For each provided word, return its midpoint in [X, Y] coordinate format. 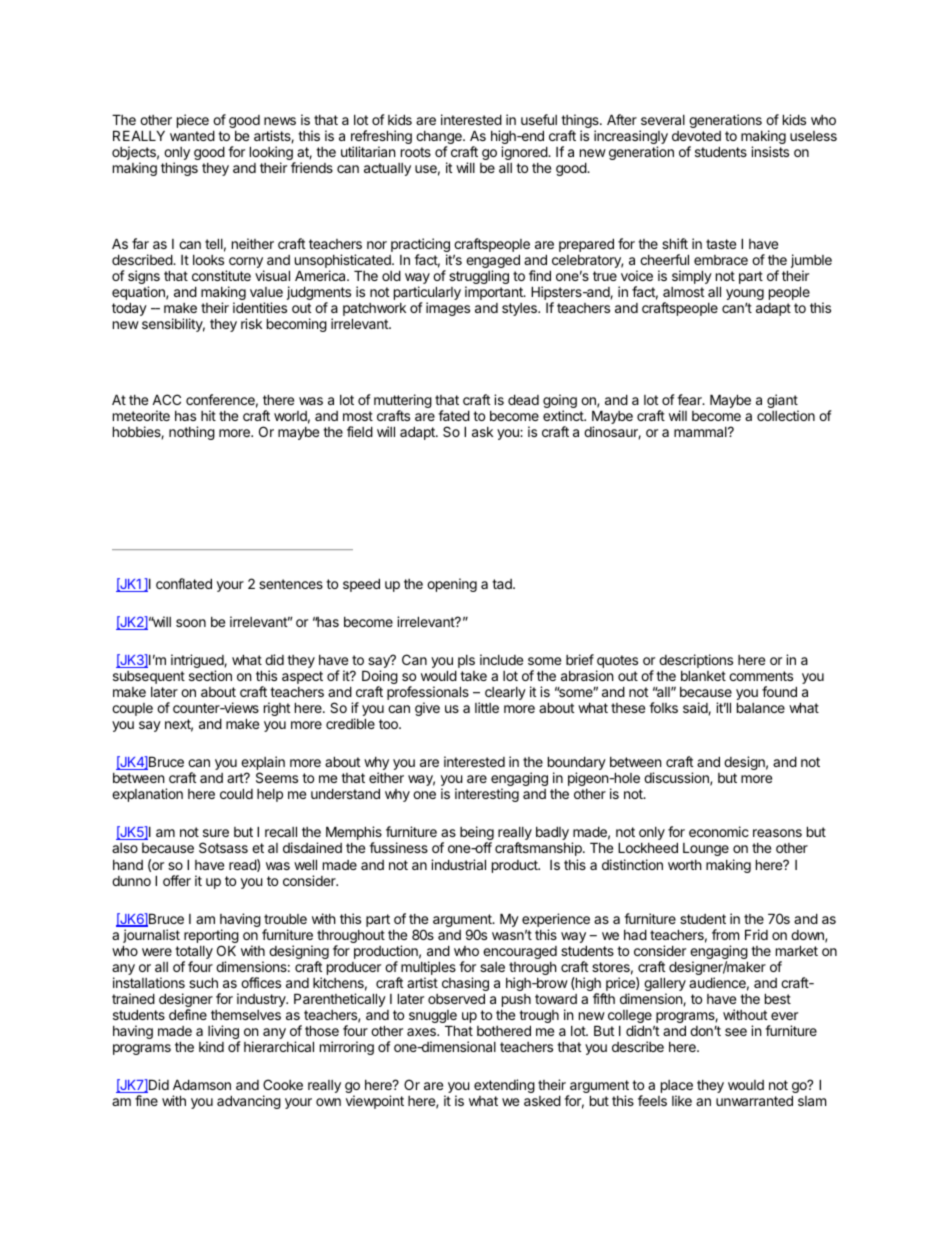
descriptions [696, 662]
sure [216, 833]
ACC [166, 399]
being [477, 834]
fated [454, 415]
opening [452, 585]
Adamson [202, 1084]
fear [690, 399]
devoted [696, 136]
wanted [192, 135]
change [440, 139]
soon [191, 623]
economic [719, 831]
